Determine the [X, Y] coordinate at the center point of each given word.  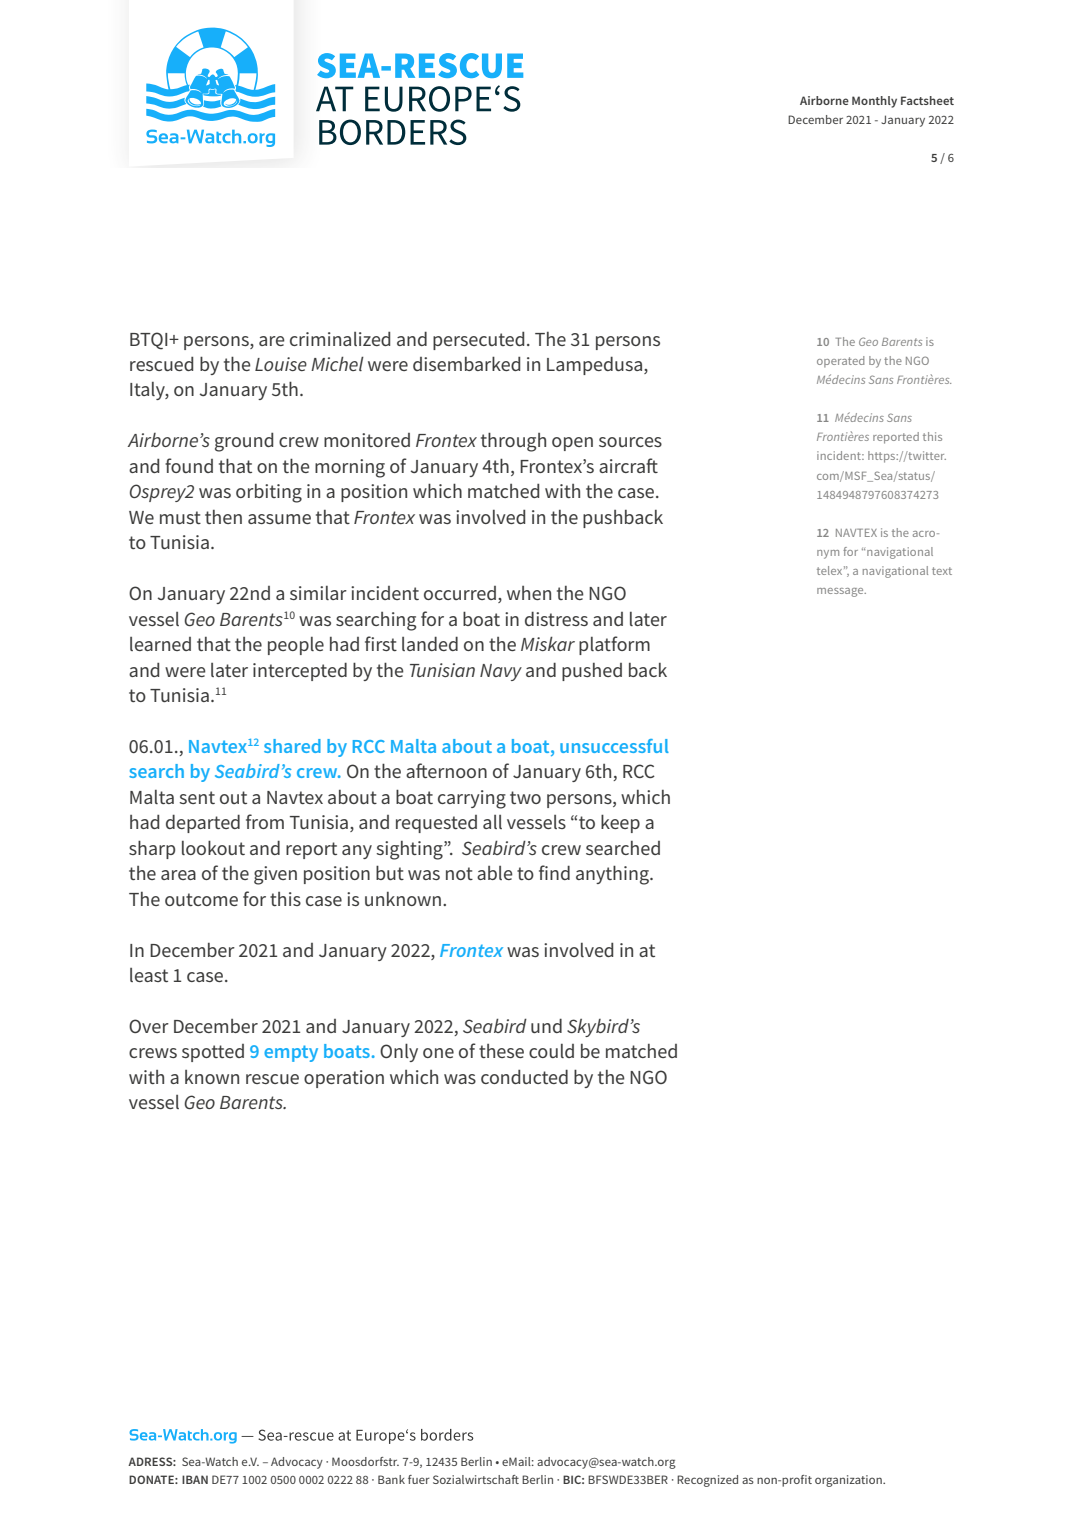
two [525, 797]
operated [840, 362]
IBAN [195, 1479]
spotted [213, 1053]
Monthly [874, 102]
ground [244, 442]
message [841, 592]
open [572, 444]
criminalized [340, 339]
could [551, 1051]
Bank [391, 1479]
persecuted [478, 341]
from [265, 821]
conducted [524, 1076]
